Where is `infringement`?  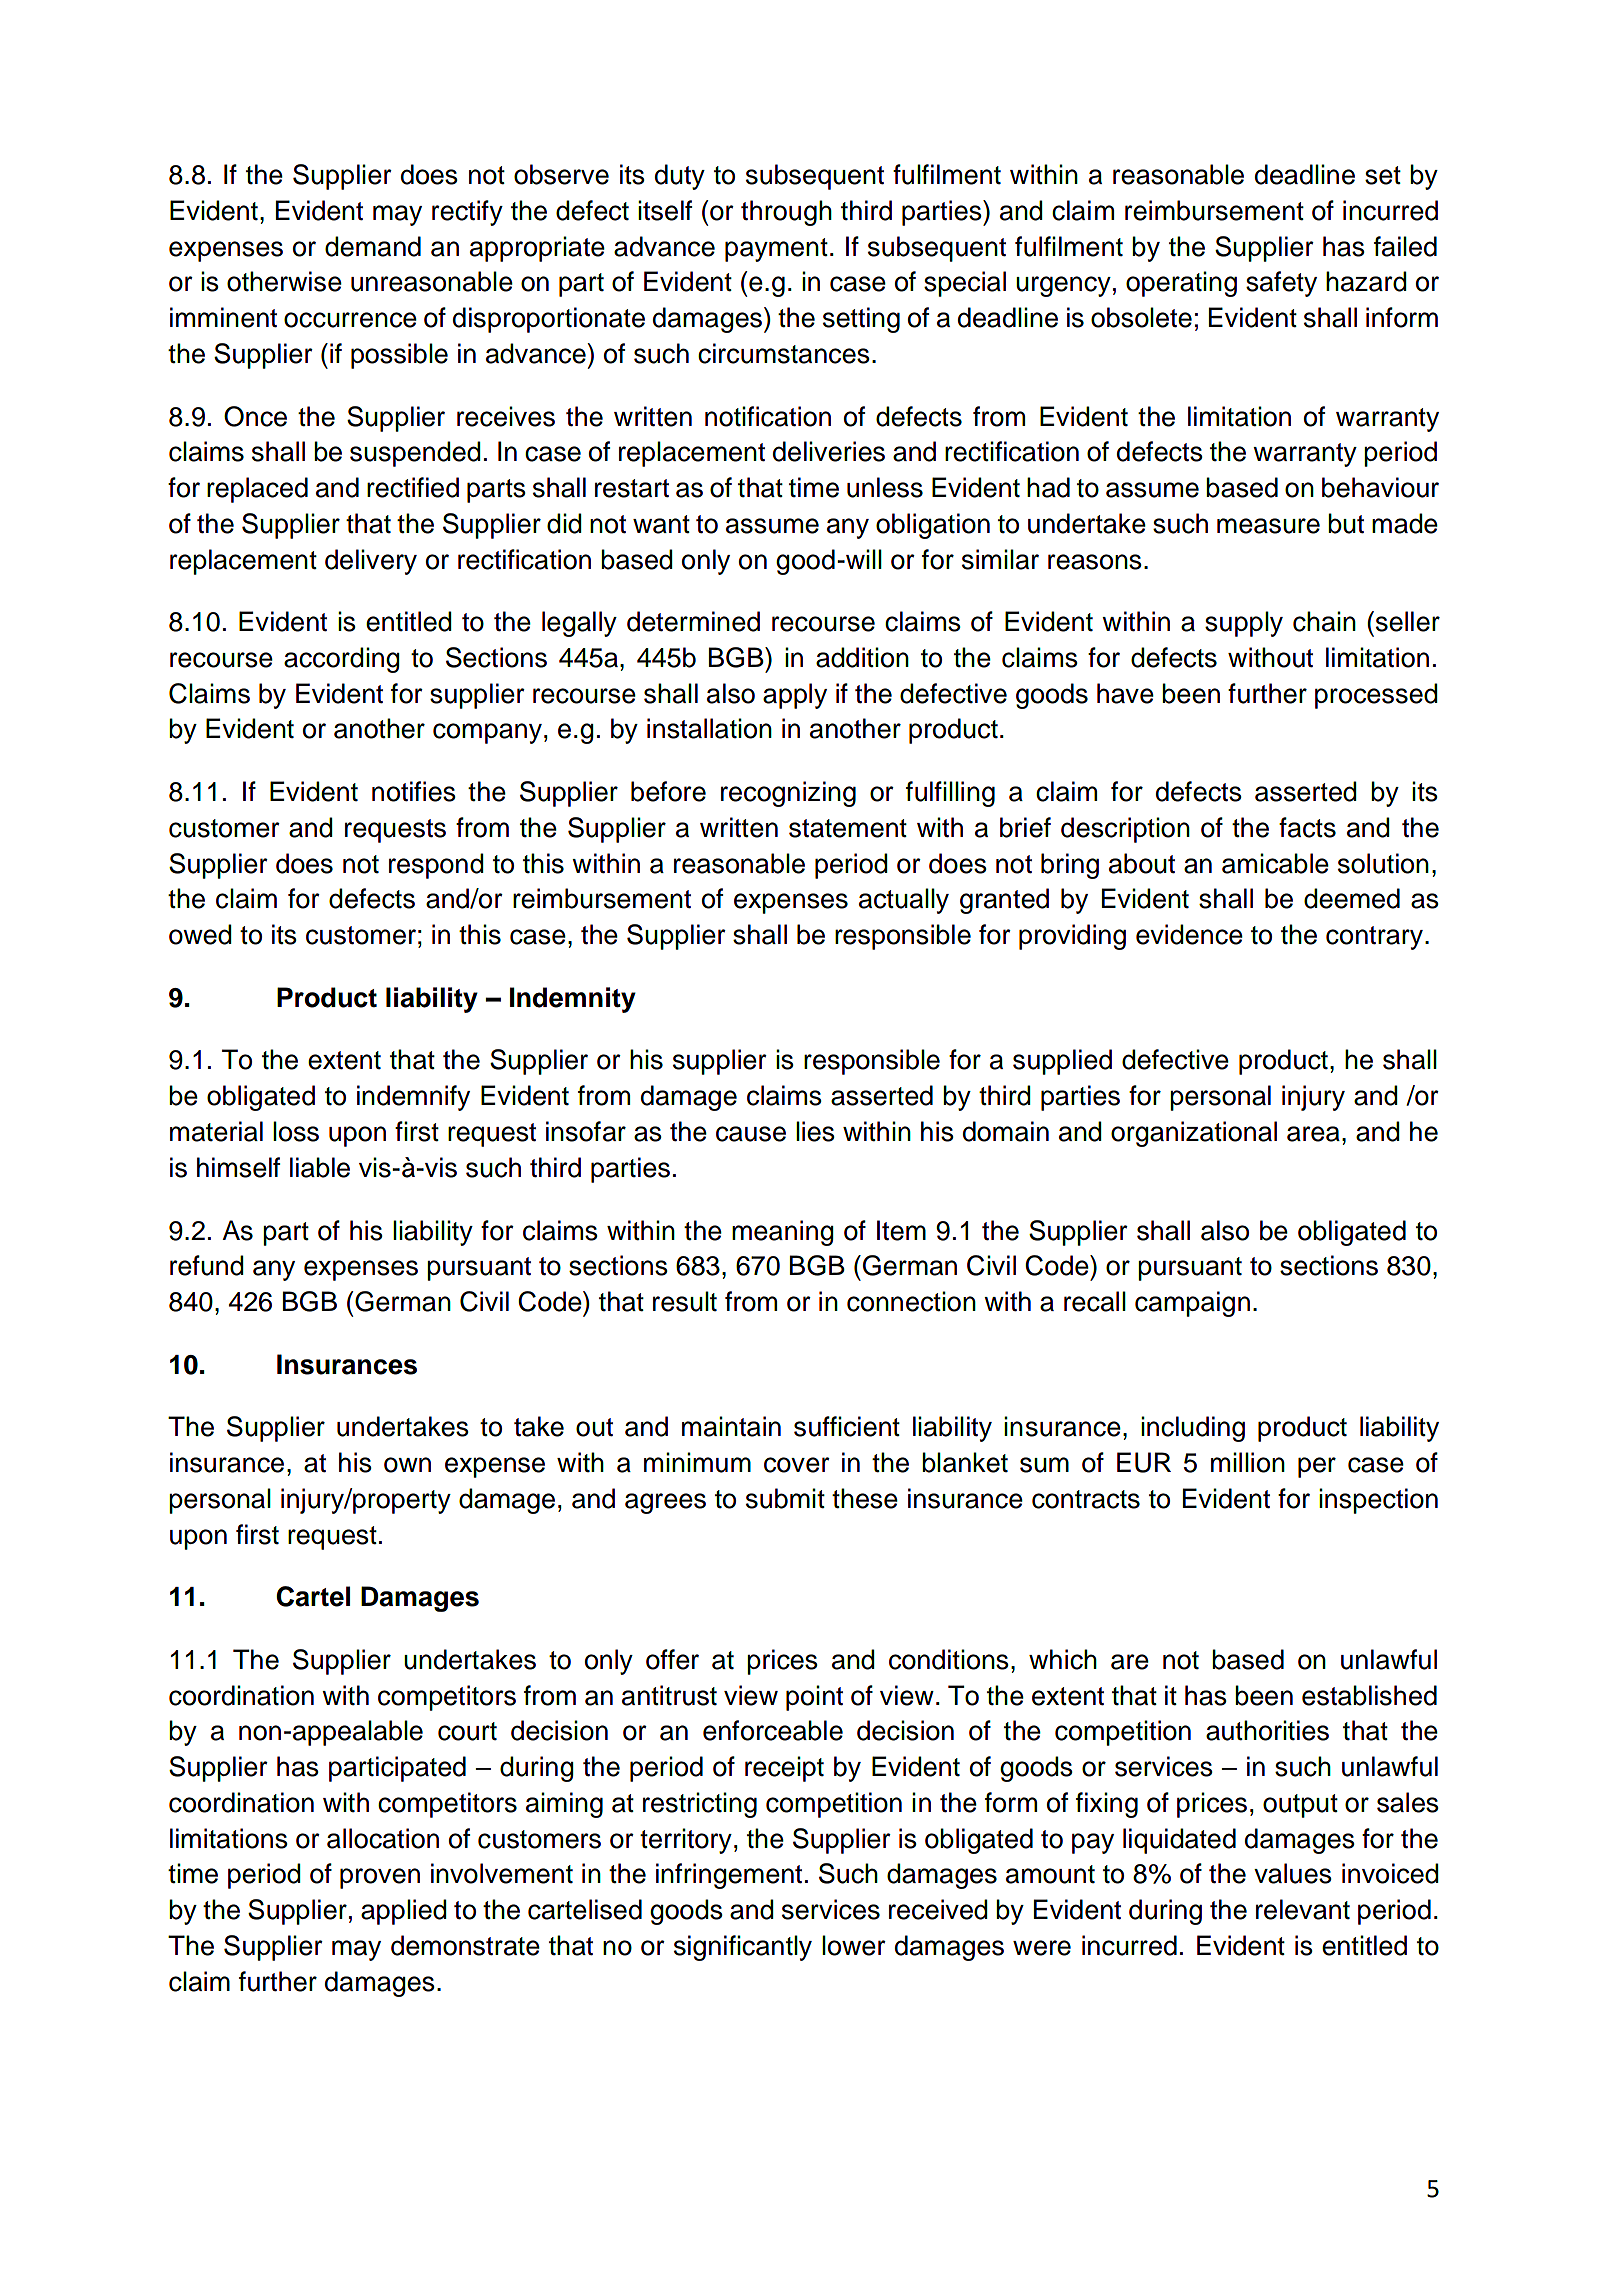
infringement is located at coordinates (729, 1876).
